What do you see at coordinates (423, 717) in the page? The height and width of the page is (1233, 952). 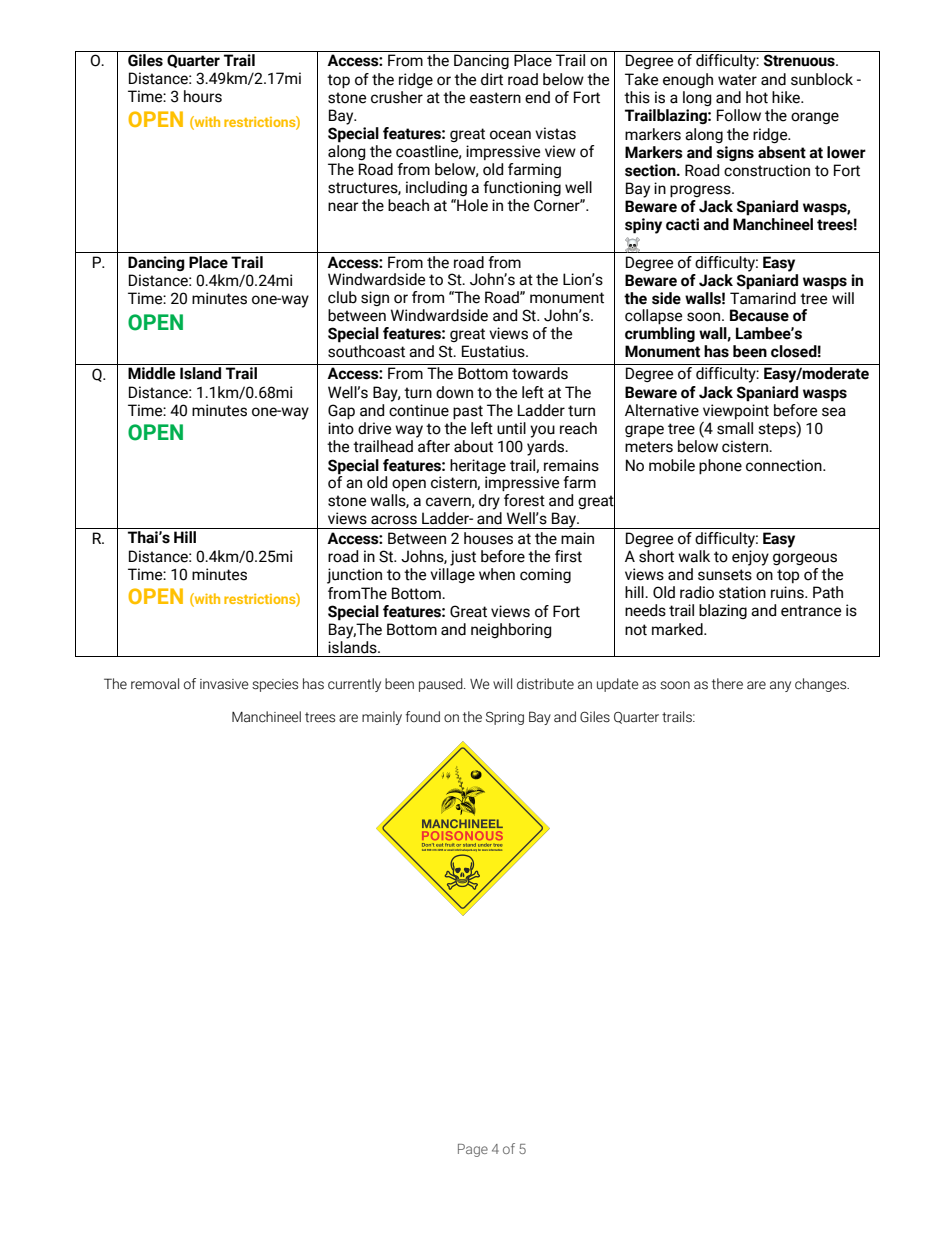 I see `found` at bounding box center [423, 717].
